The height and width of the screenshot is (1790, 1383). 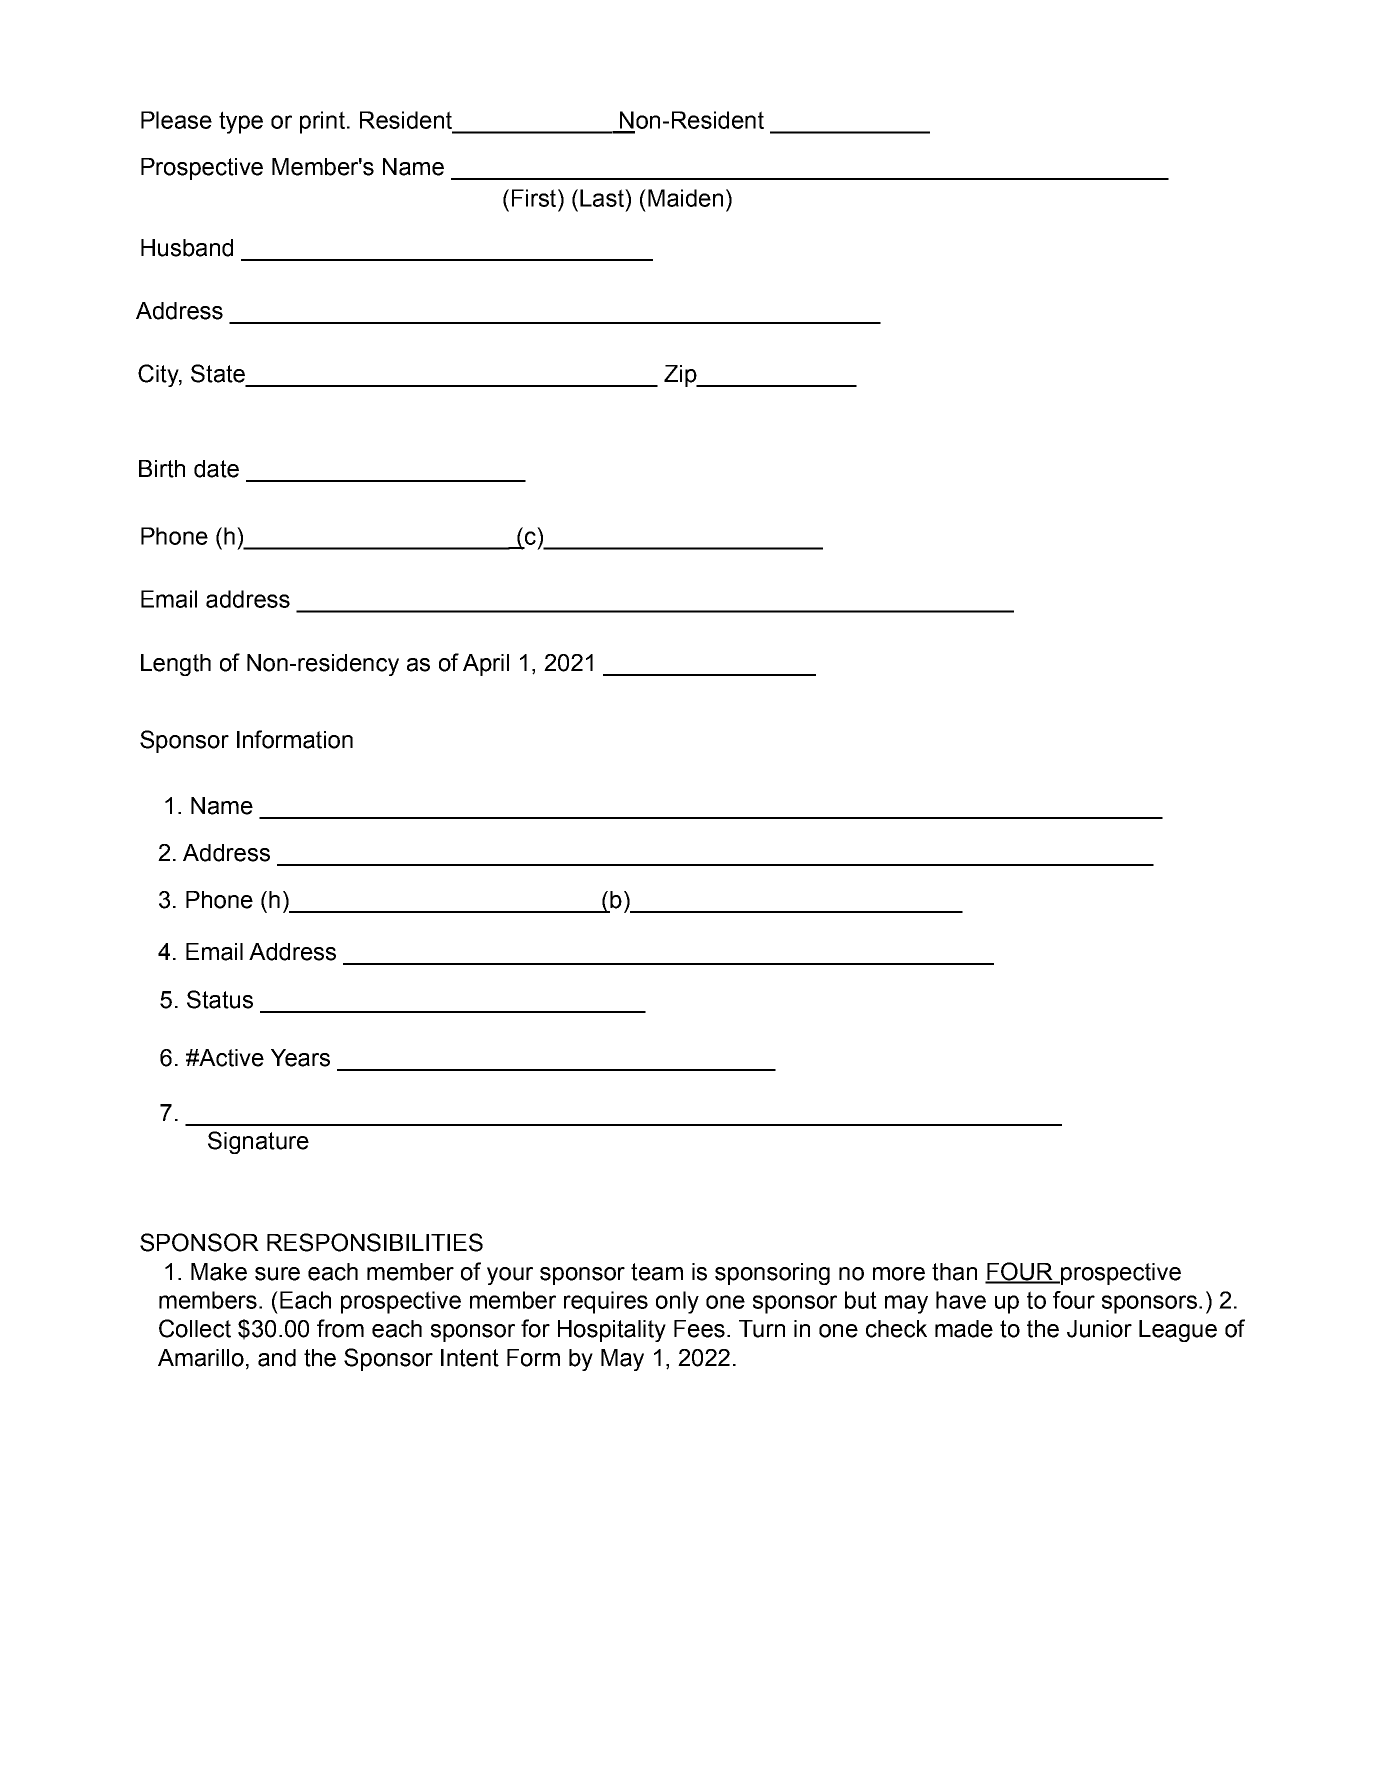 What do you see at coordinates (685, 198) in the screenshot?
I see `Maiden` at bounding box center [685, 198].
